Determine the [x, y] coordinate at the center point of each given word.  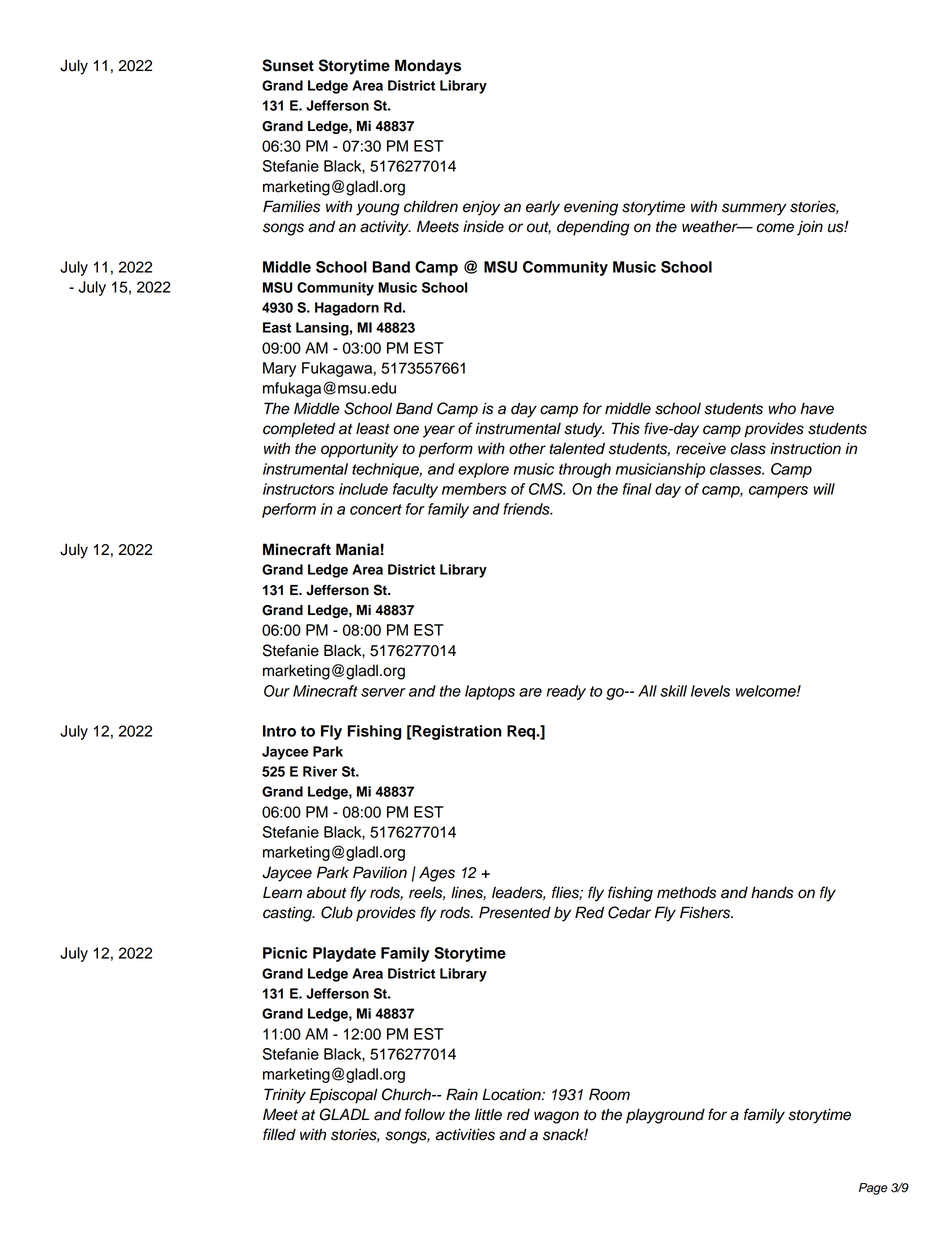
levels [710, 691]
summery [754, 209]
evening [591, 208]
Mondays [428, 67]
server [383, 692]
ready [566, 692]
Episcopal [344, 1096]
